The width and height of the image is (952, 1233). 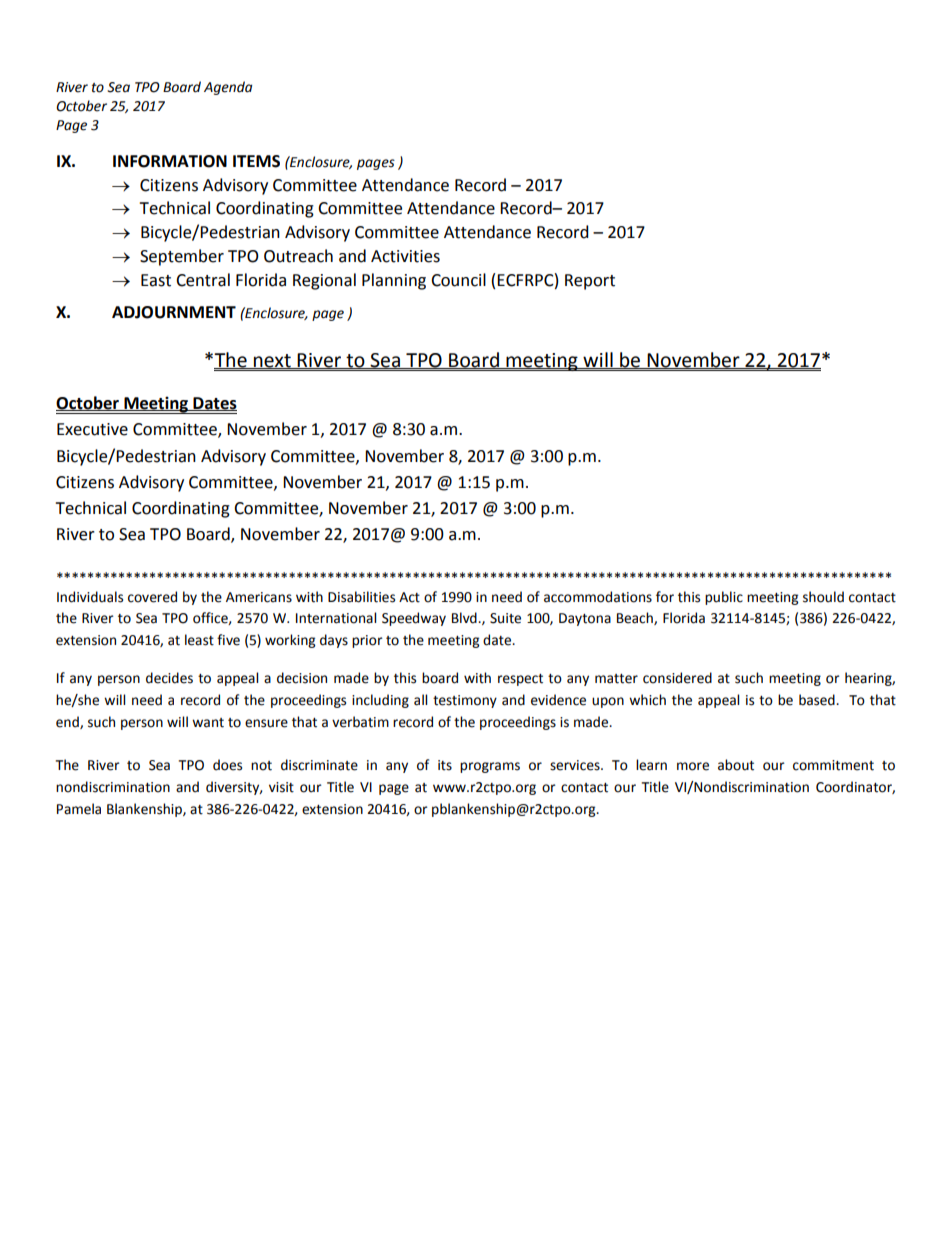 What do you see at coordinates (92, 429) in the image?
I see `Executive` at bounding box center [92, 429].
